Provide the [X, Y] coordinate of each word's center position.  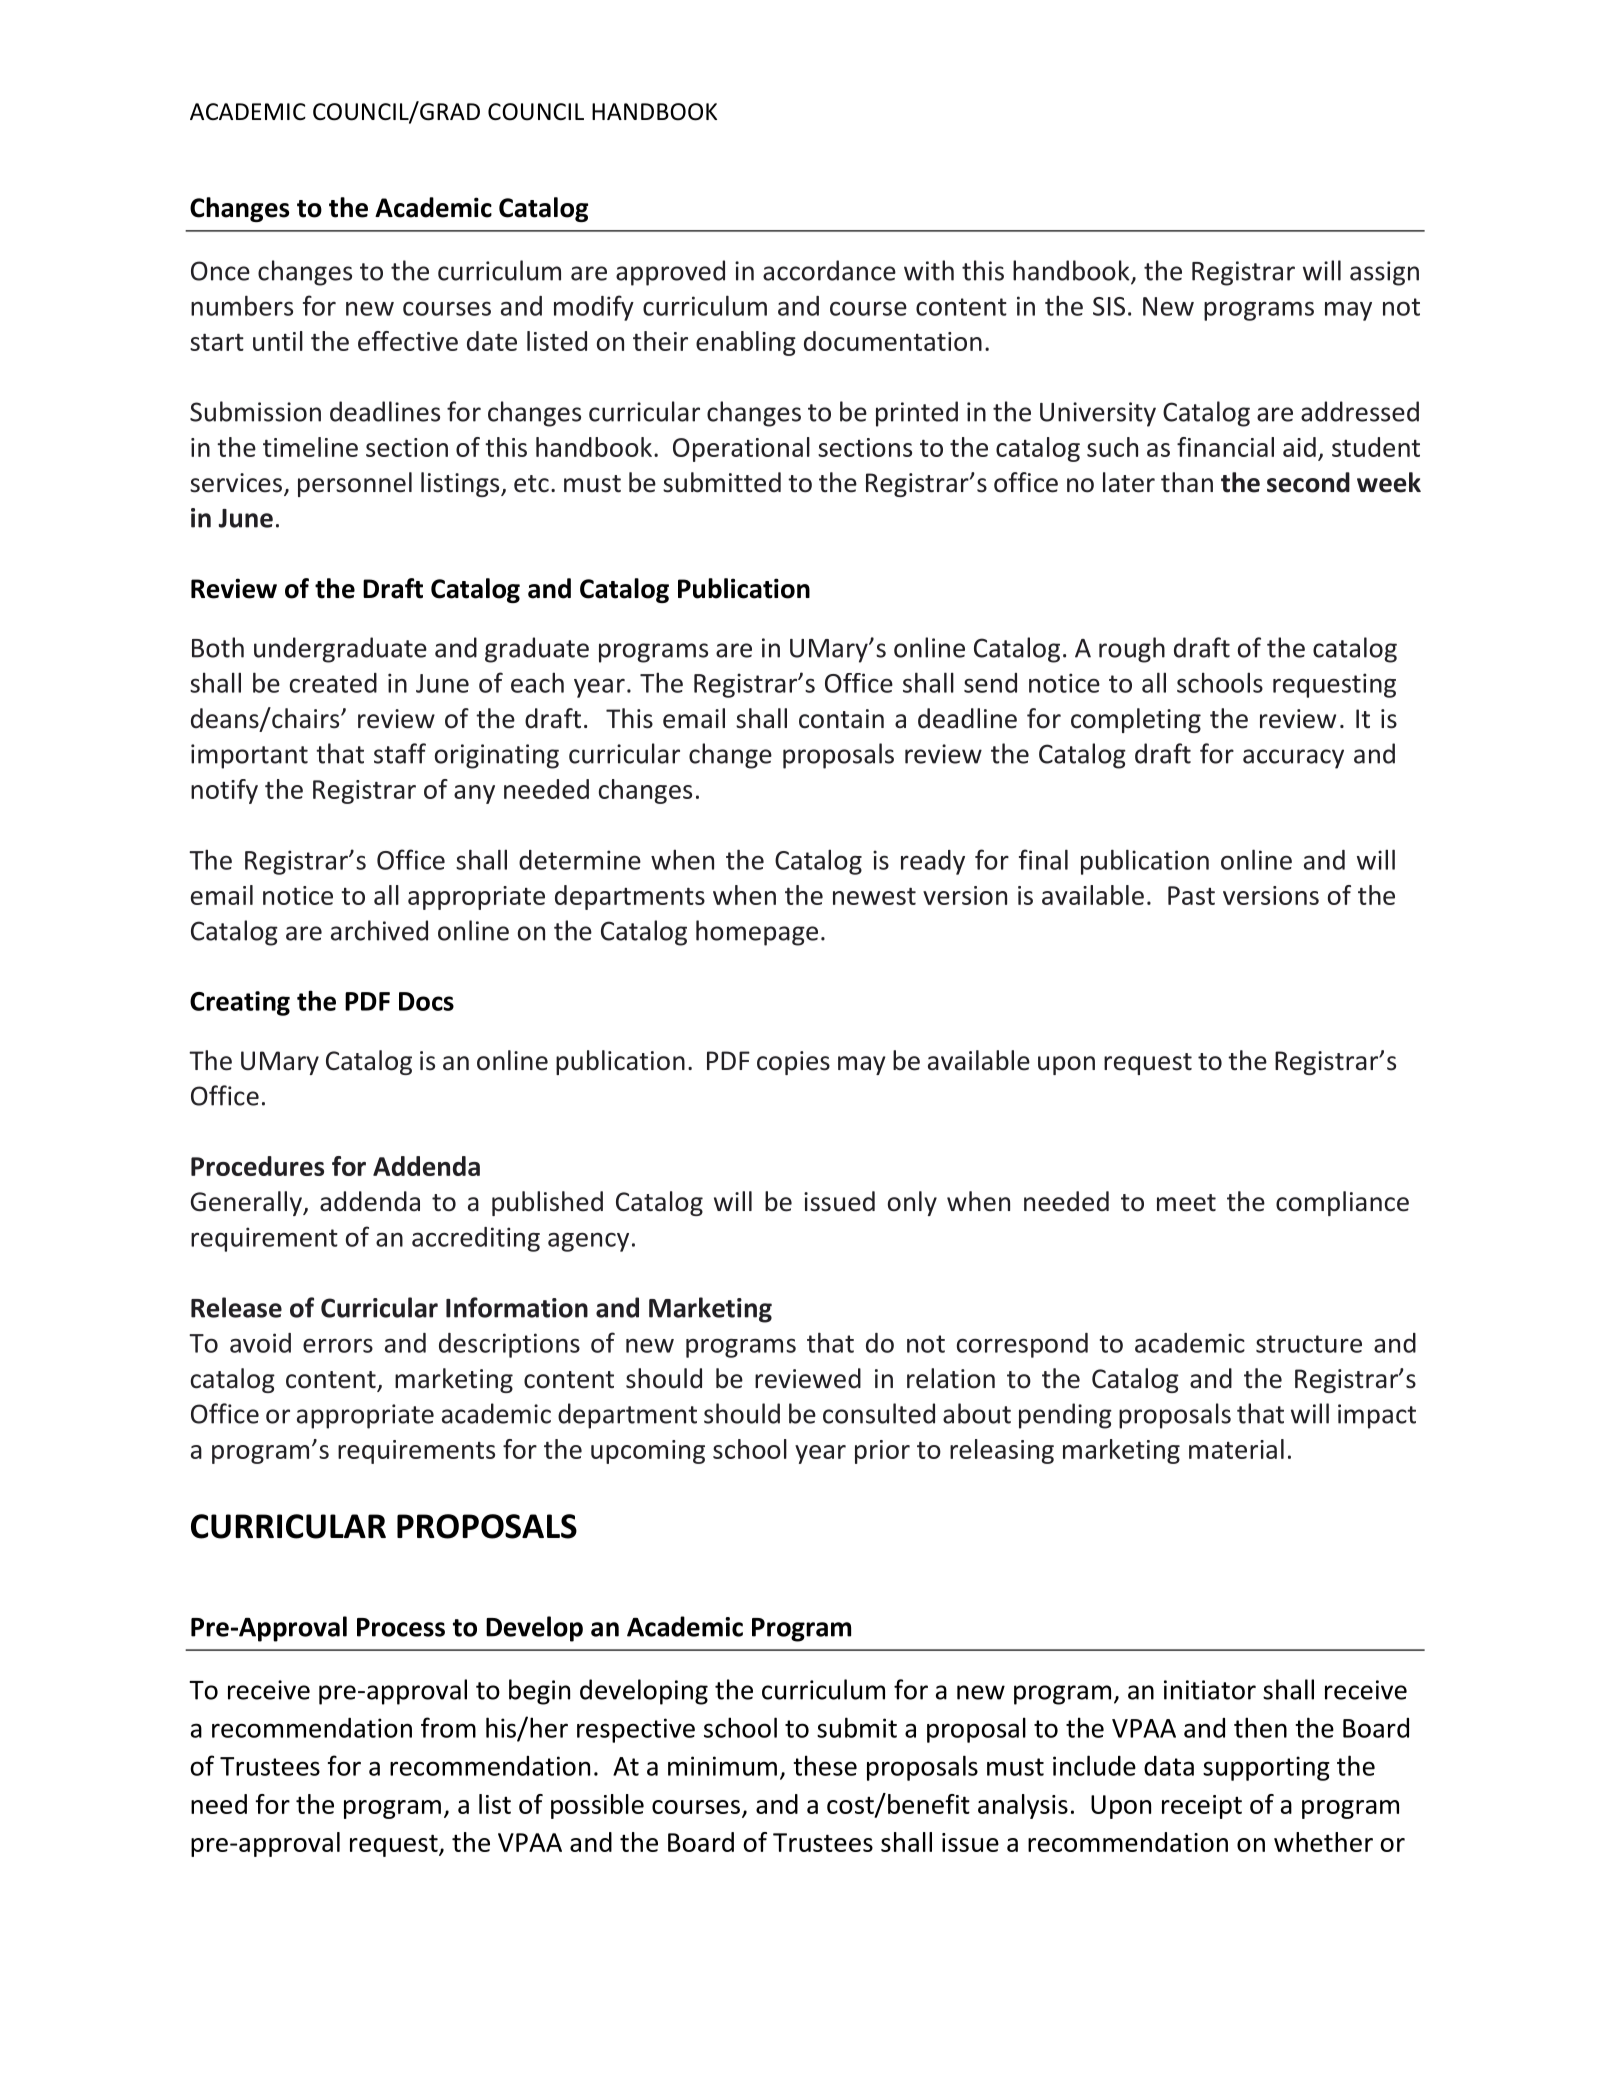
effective [408, 341]
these [825, 1765]
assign [1384, 273]
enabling [746, 343]
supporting [1266, 1768]
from [448, 1727]
